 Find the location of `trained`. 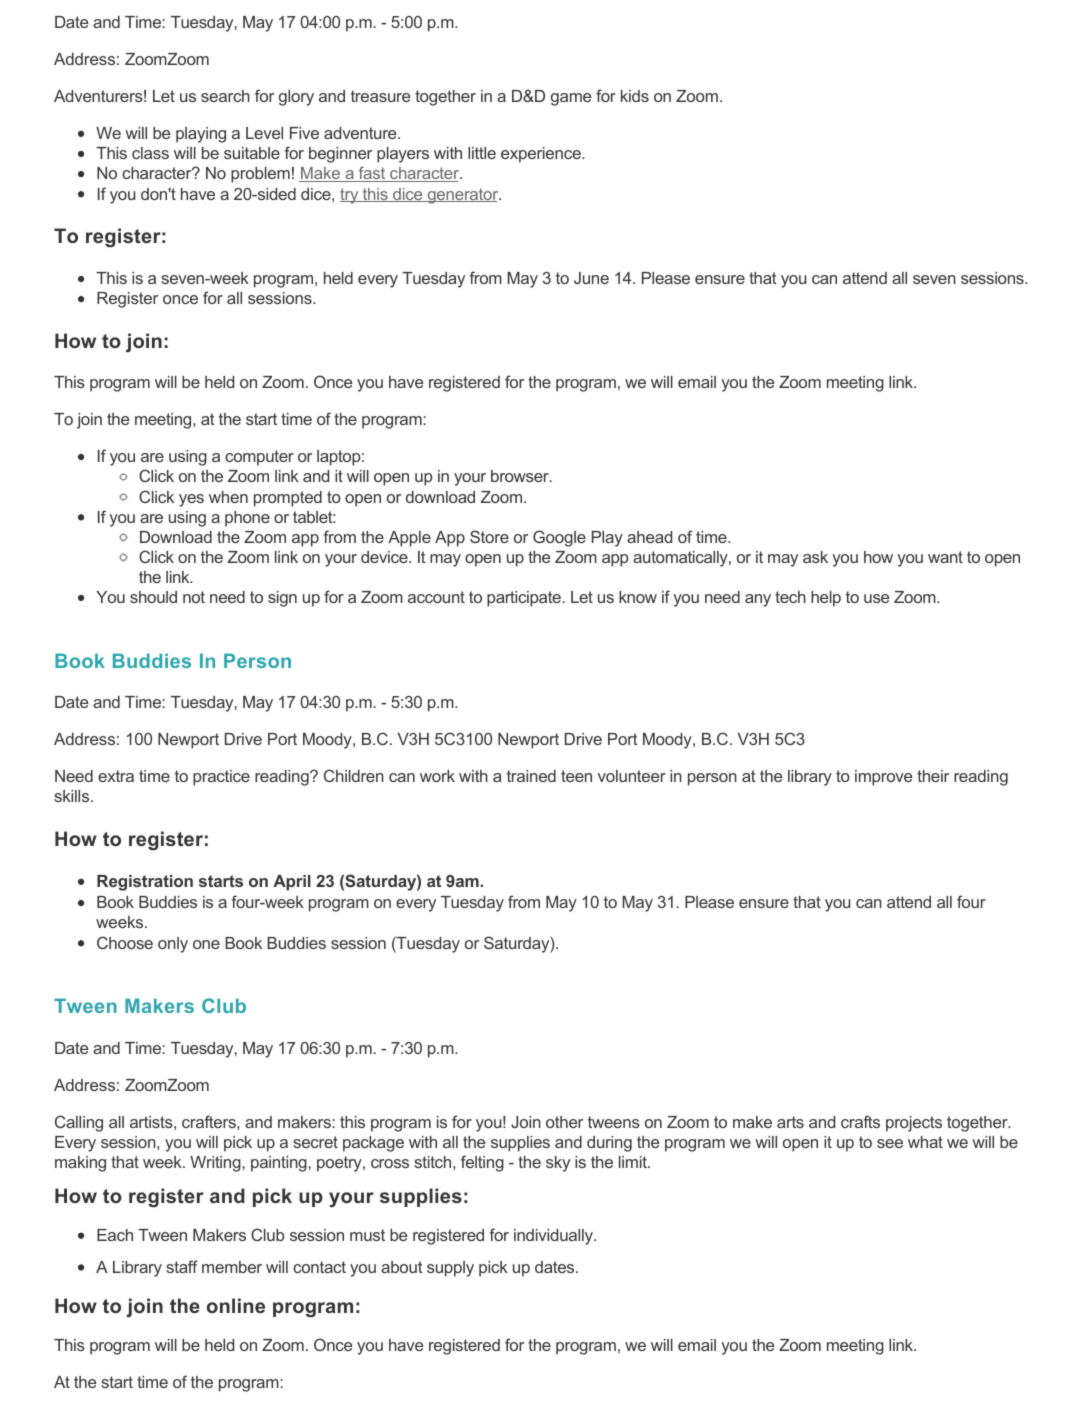

trained is located at coordinates (531, 776).
